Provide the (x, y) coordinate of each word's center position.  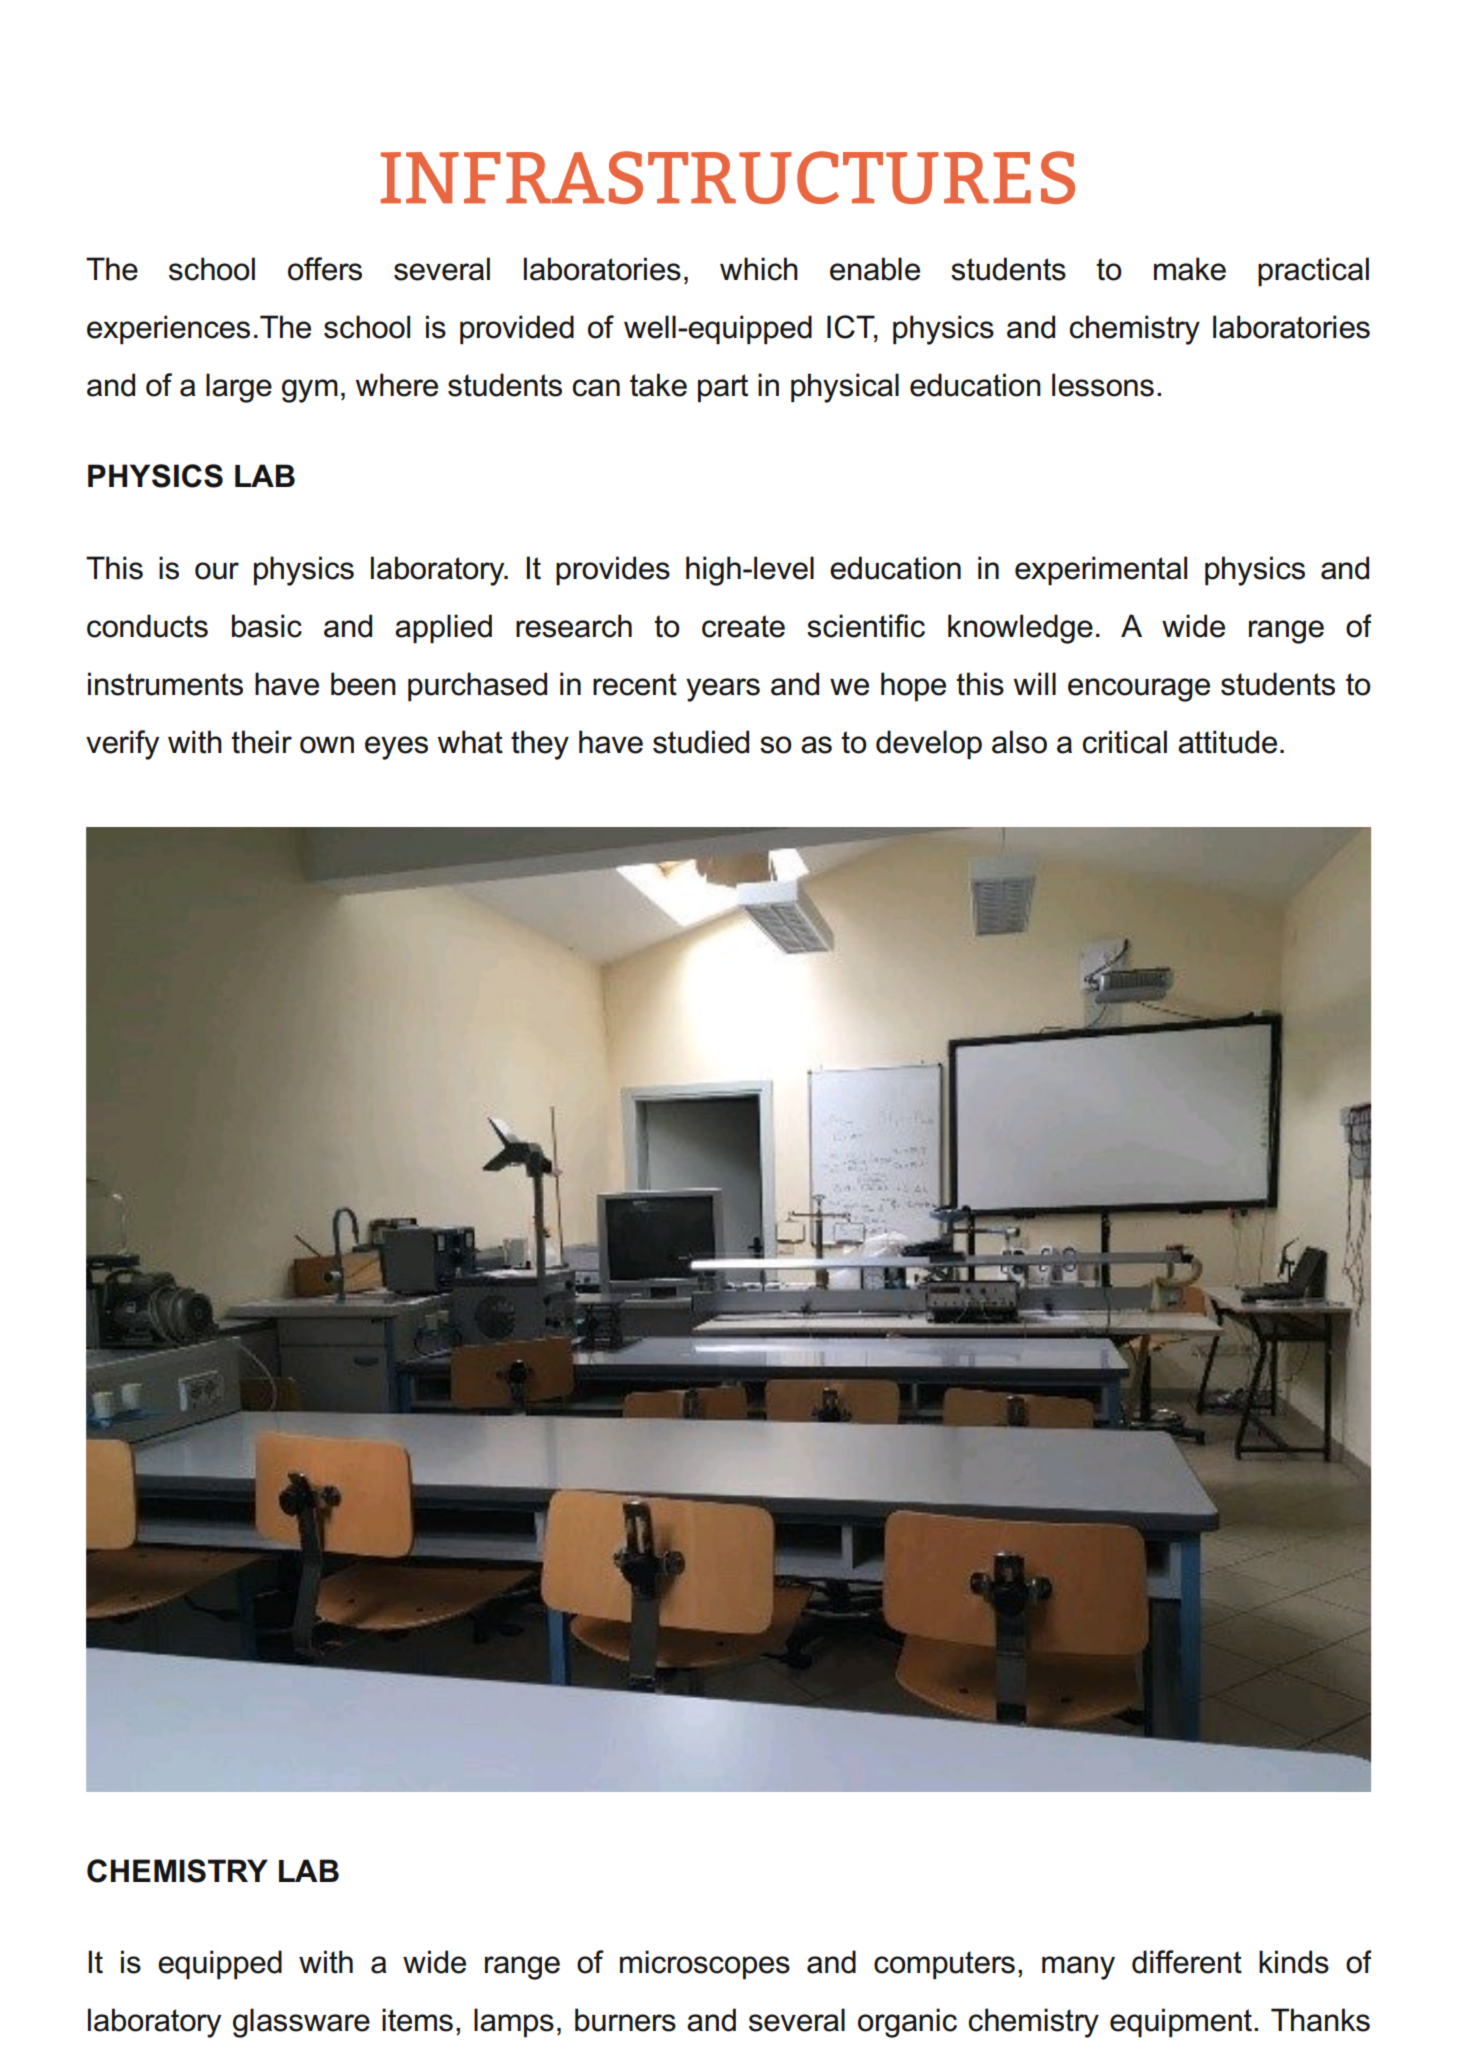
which (759, 269)
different (1187, 1962)
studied (701, 742)
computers (944, 1965)
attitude (1227, 742)
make (1190, 269)
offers (325, 269)
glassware (301, 2023)
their (261, 742)
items (417, 2020)
